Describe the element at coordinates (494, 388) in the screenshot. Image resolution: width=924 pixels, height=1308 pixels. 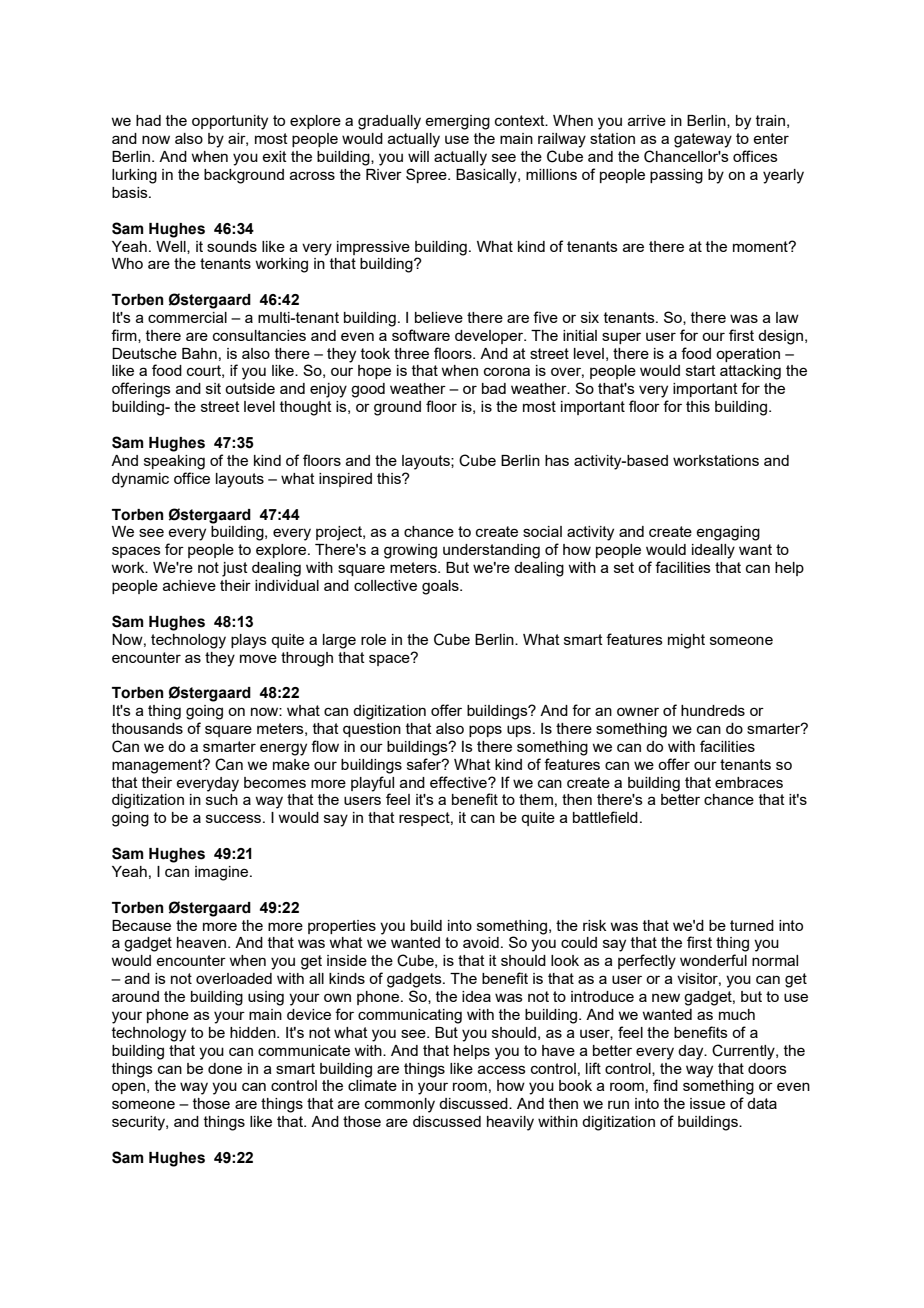
I see `bad` at that location.
